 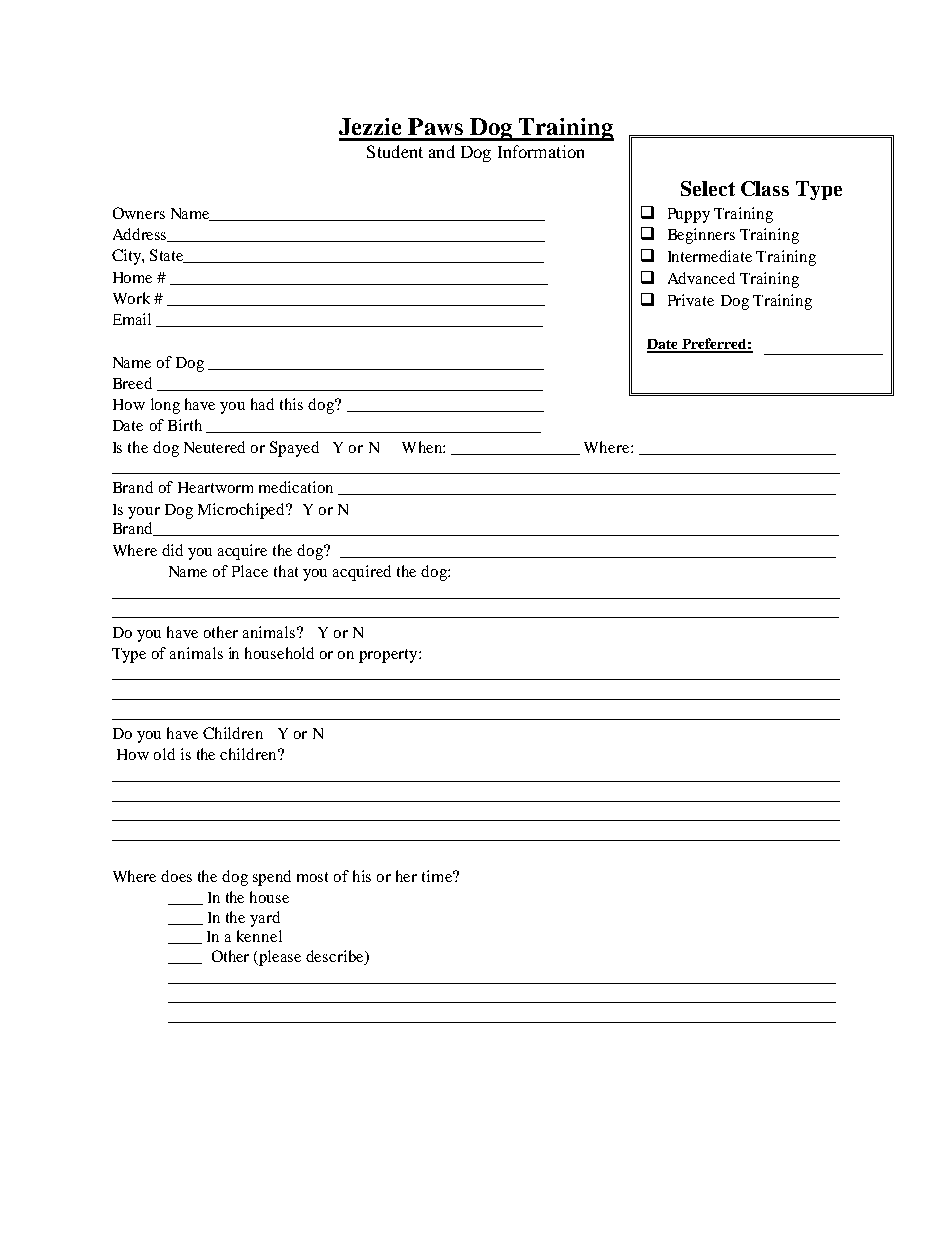 I want to click on this, so click(x=291, y=404).
